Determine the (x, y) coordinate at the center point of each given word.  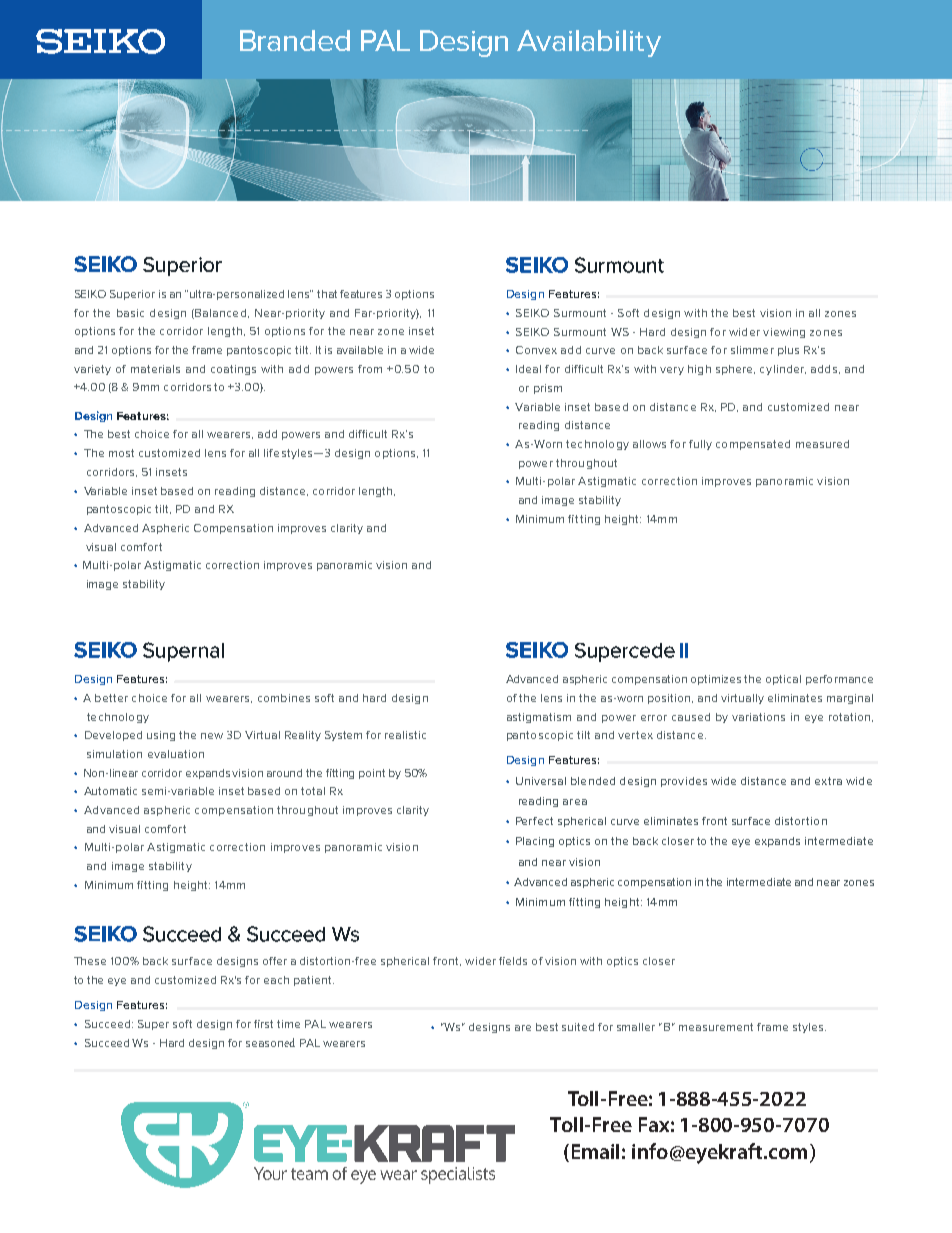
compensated (753, 445)
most (121, 453)
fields (513, 961)
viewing (784, 333)
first (263, 1024)
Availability (589, 43)
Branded (295, 40)
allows (649, 444)
